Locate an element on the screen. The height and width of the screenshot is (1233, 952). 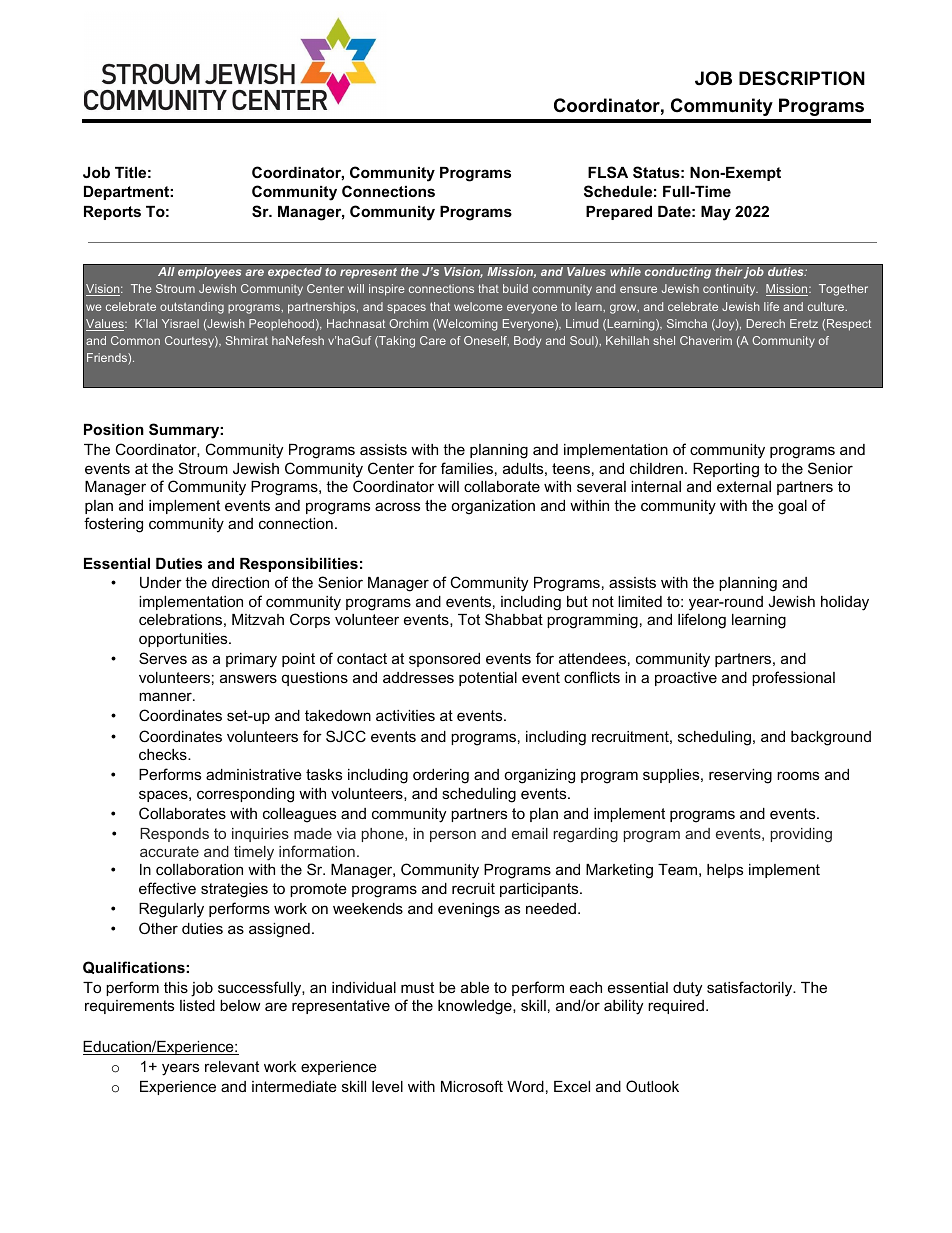
DESCRIPTION is located at coordinates (802, 78).
